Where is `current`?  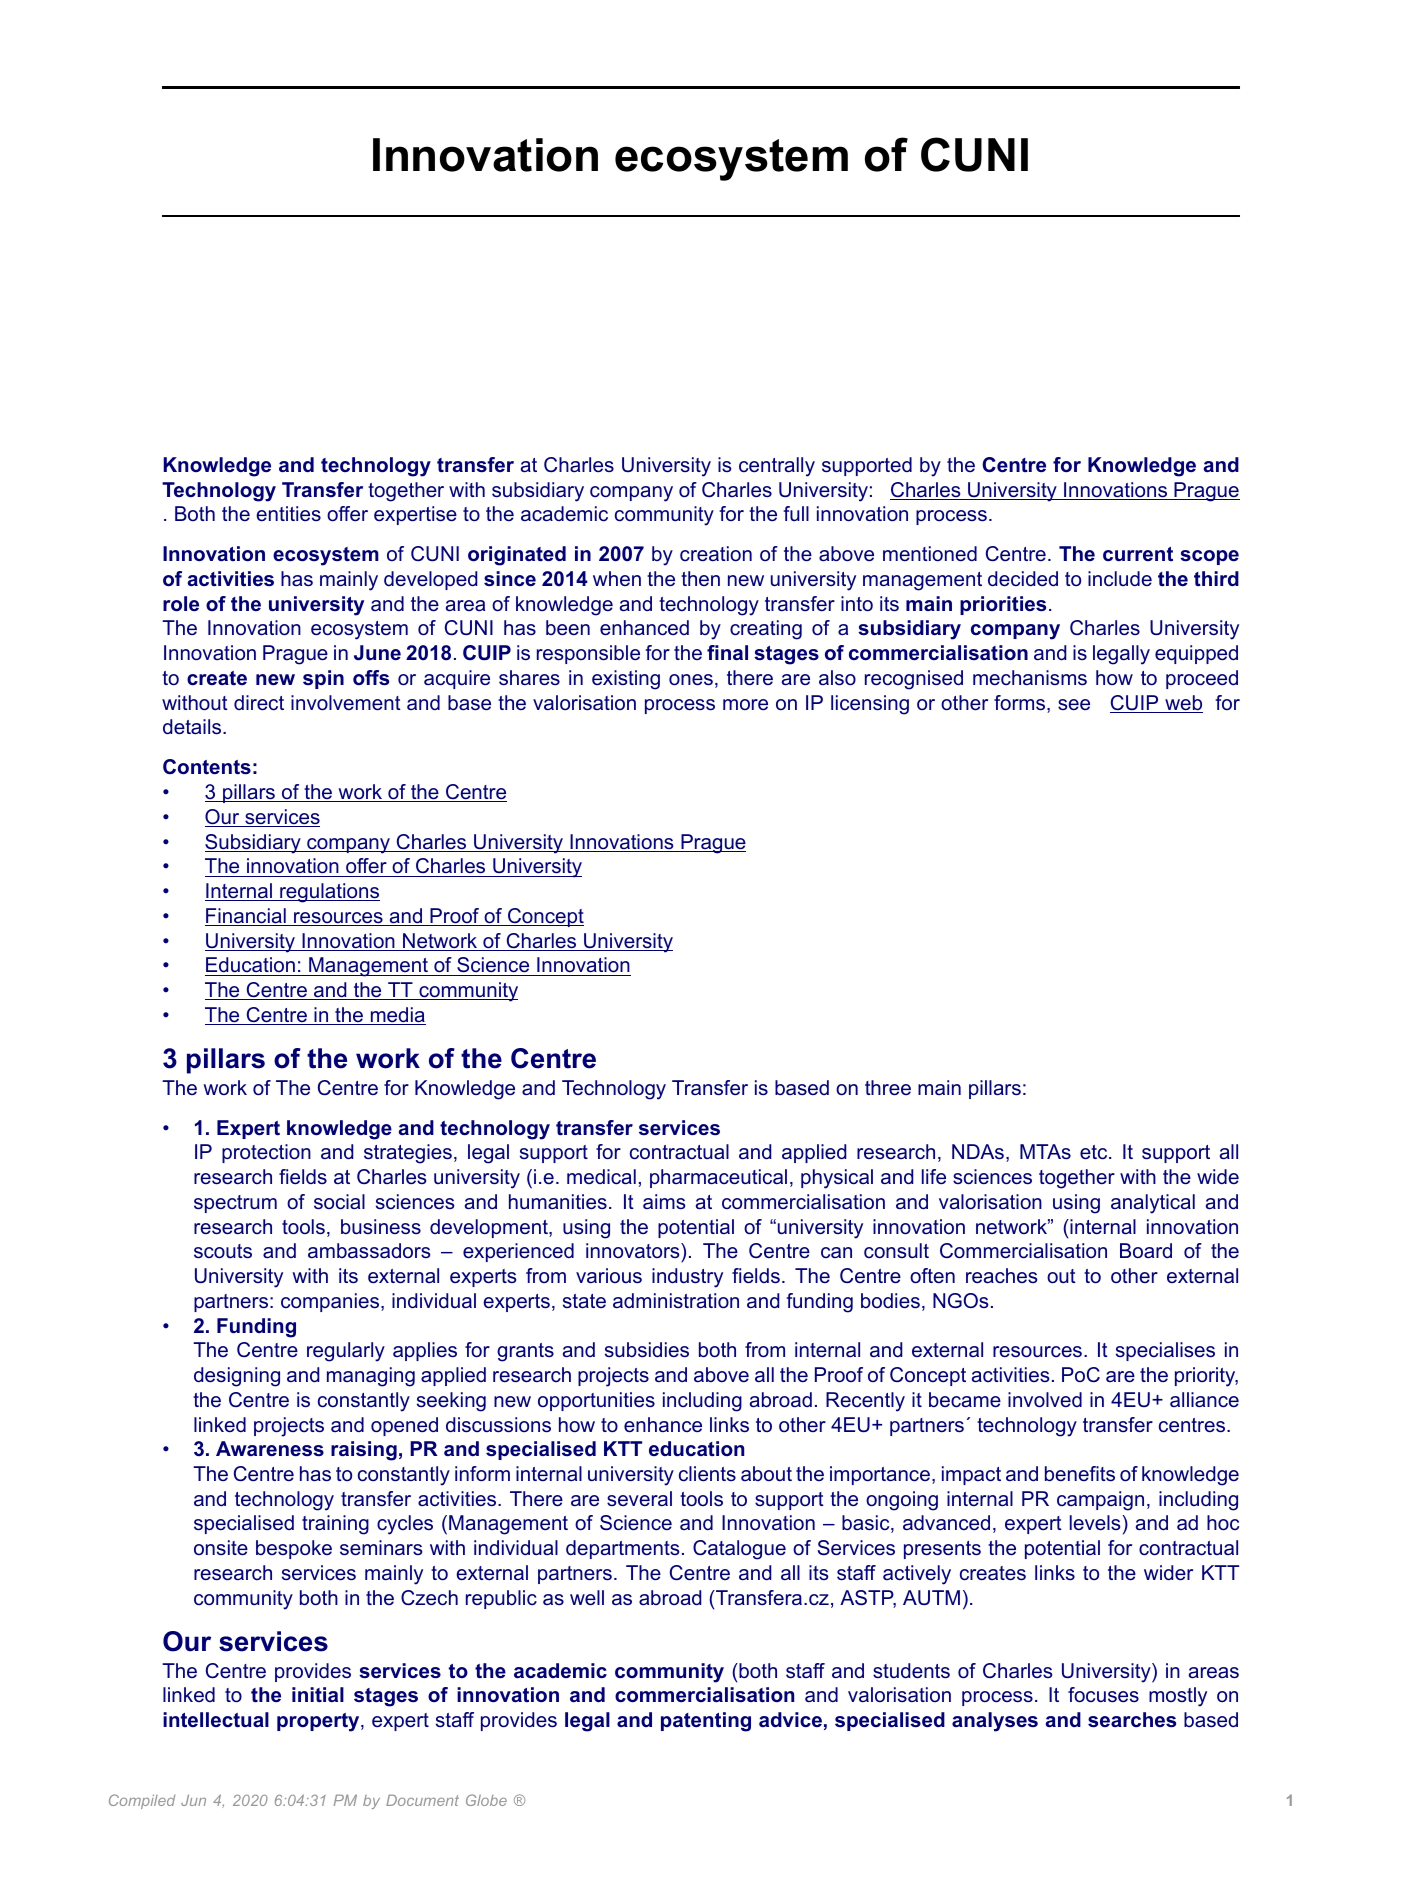 current is located at coordinates (1138, 554).
